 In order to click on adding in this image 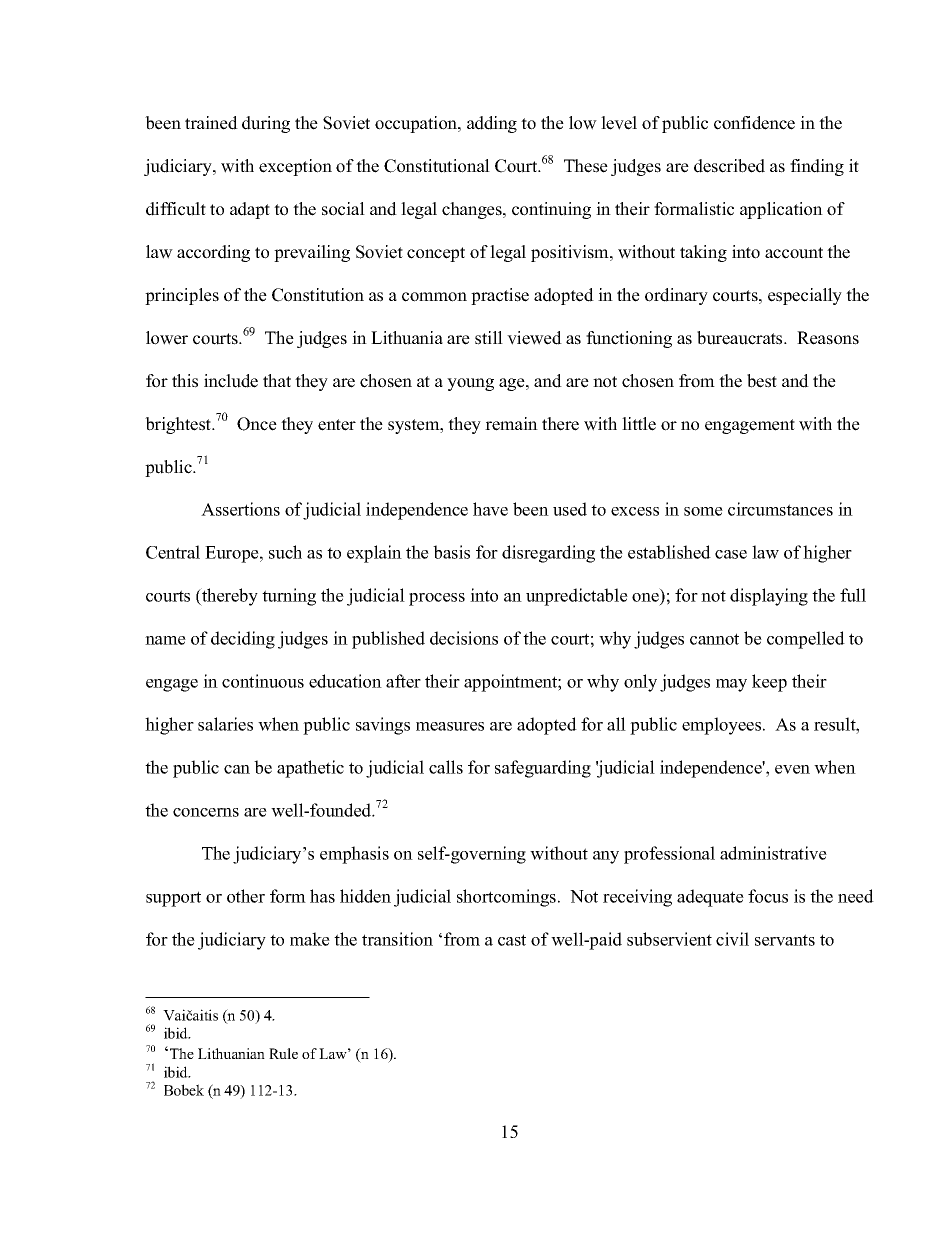, I will do `click(492, 124)`.
